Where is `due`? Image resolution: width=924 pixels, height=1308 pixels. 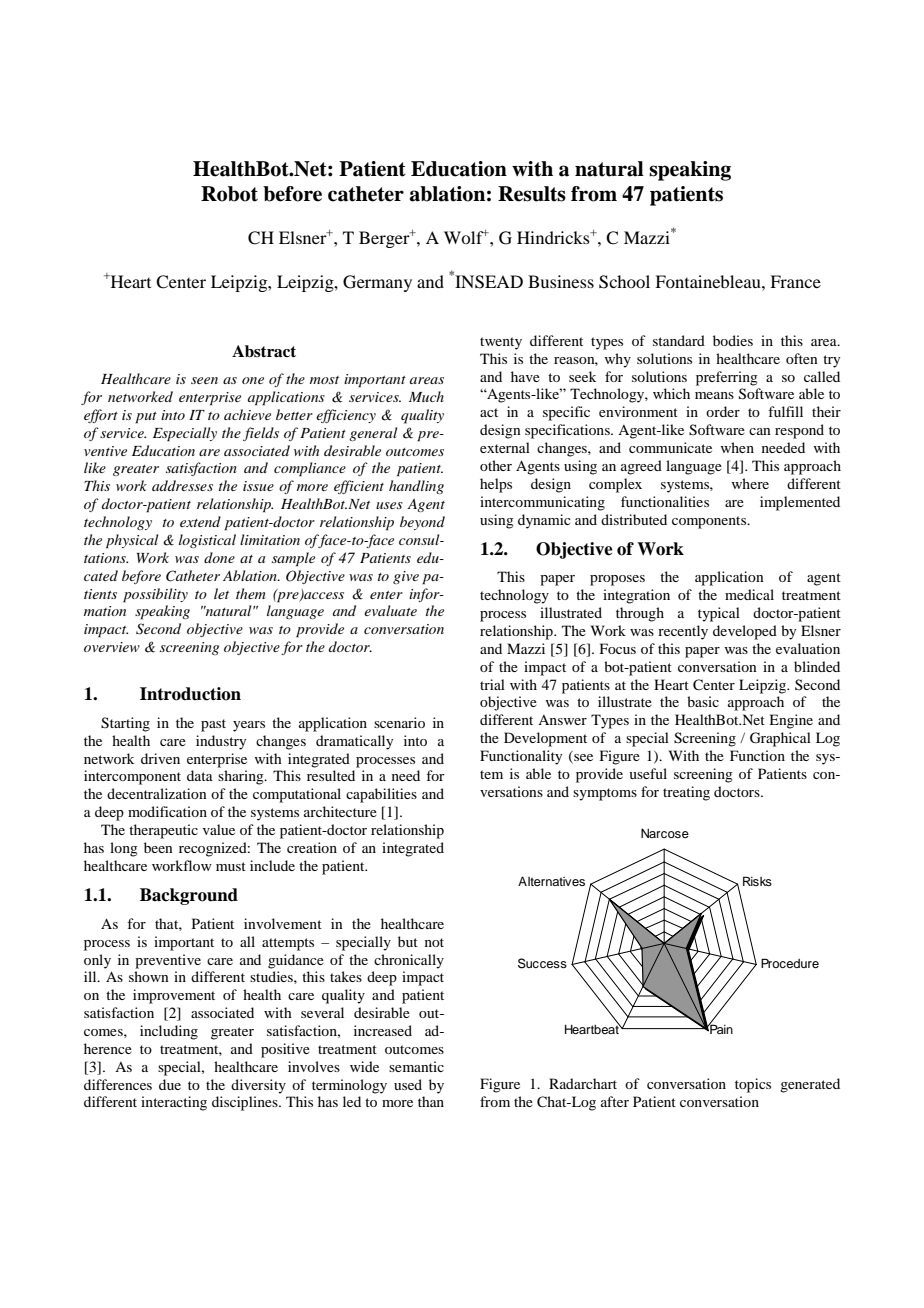
due is located at coordinates (170, 1084).
